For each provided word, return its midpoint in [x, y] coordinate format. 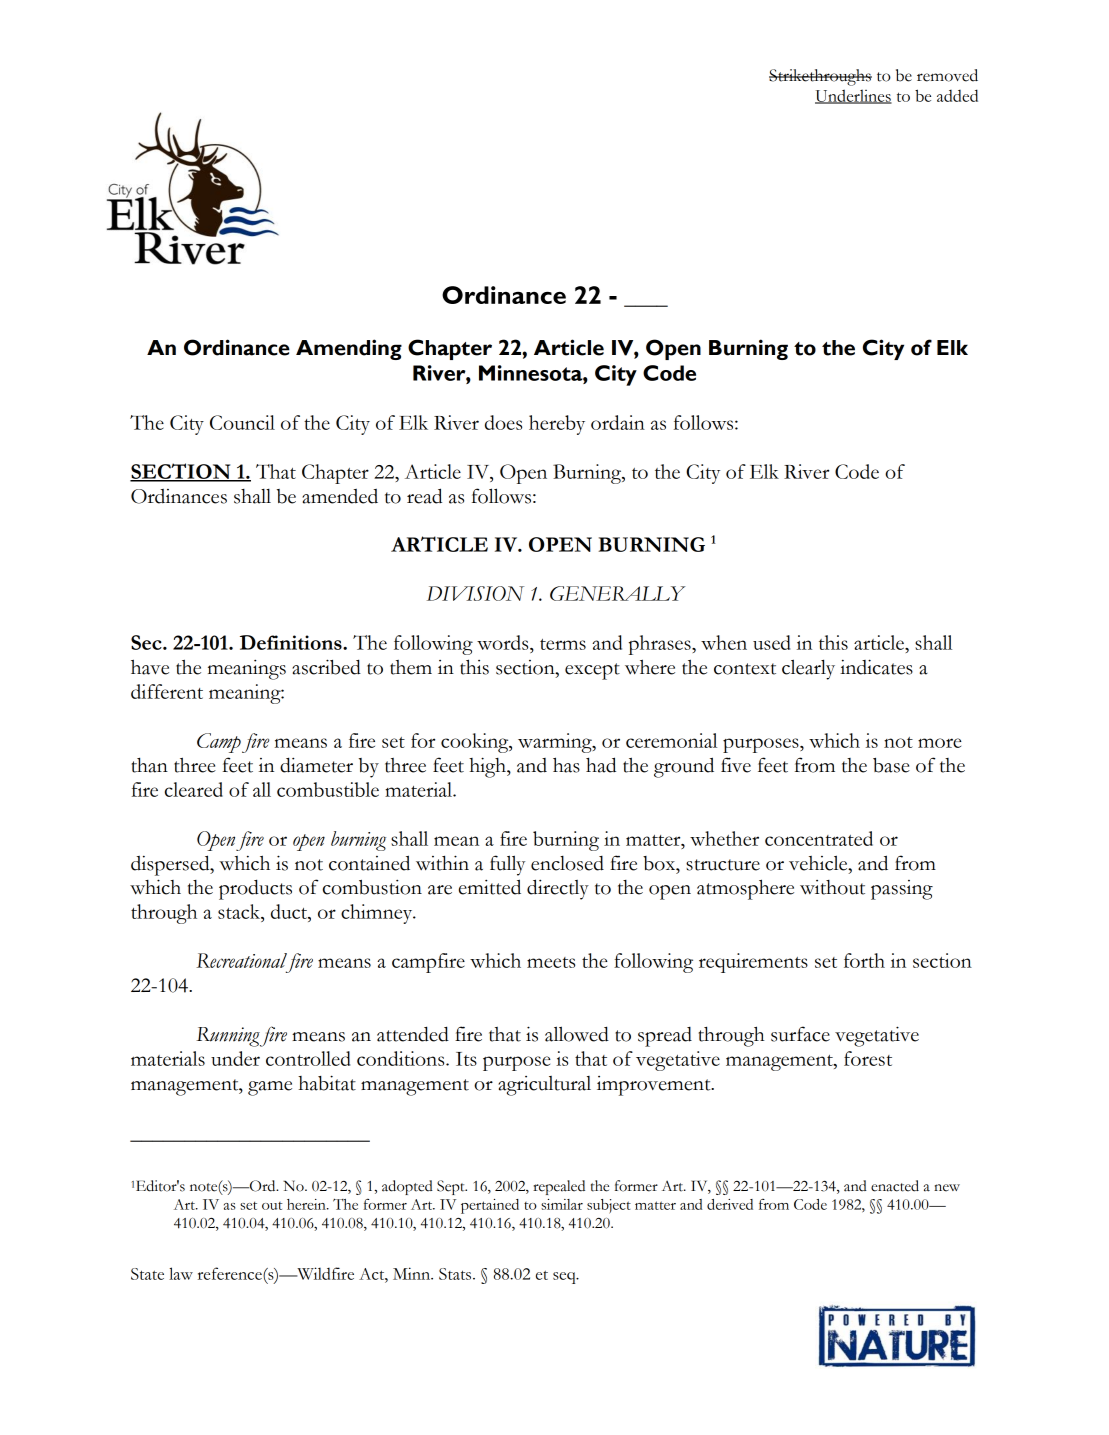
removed [947, 75]
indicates [876, 667]
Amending [349, 349]
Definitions [292, 642]
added [957, 95]
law [181, 1273]
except [592, 671]
